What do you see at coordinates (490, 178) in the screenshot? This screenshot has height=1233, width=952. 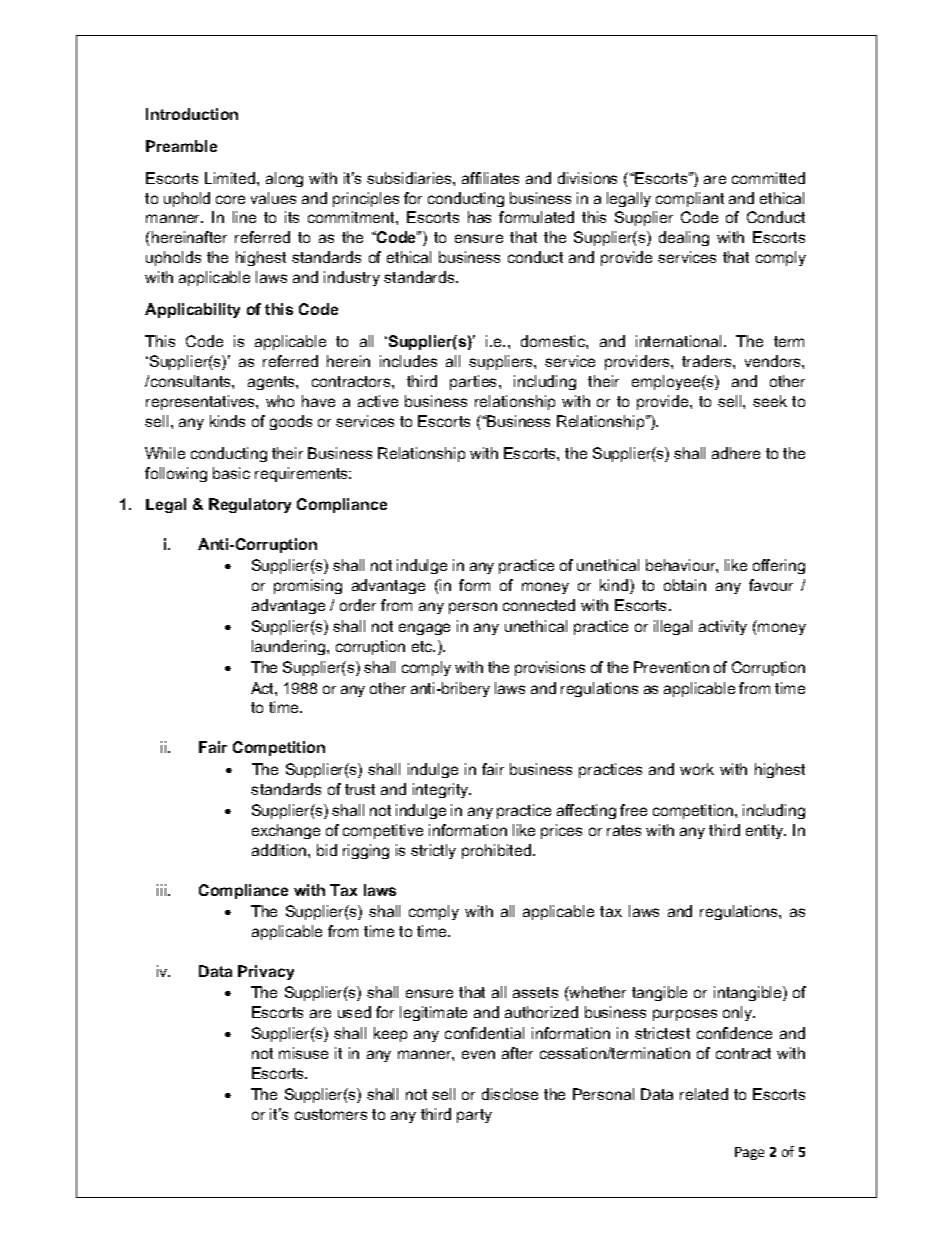 I see `affiliates` at bounding box center [490, 178].
